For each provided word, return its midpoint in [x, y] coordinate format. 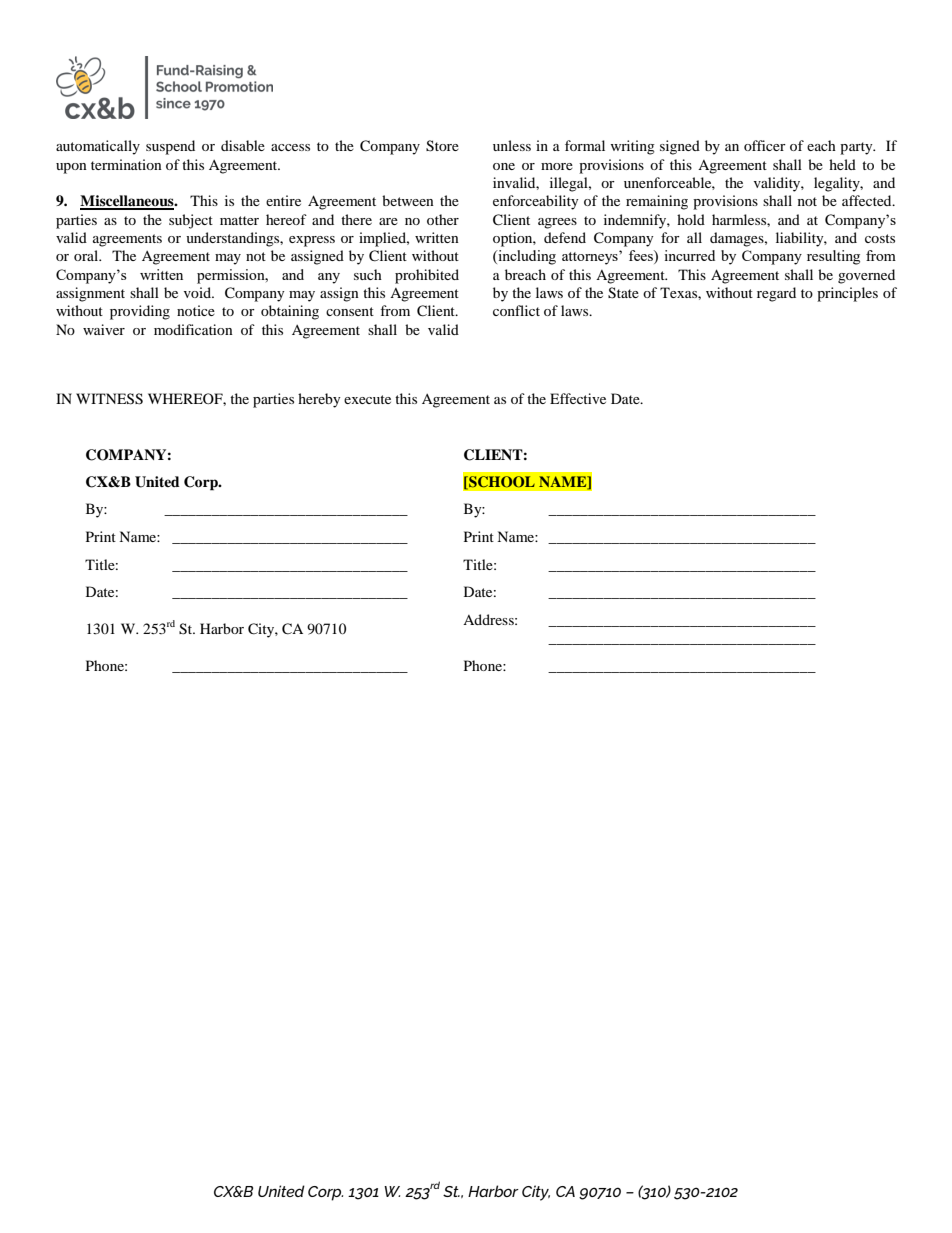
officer [765, 145]
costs [880, 238]
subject [191, 221]
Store [442, 146]
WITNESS [109, 399]
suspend [170, 147]
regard [776, 294]
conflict [516, 310]
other [443, 219]
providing [140, 312]
